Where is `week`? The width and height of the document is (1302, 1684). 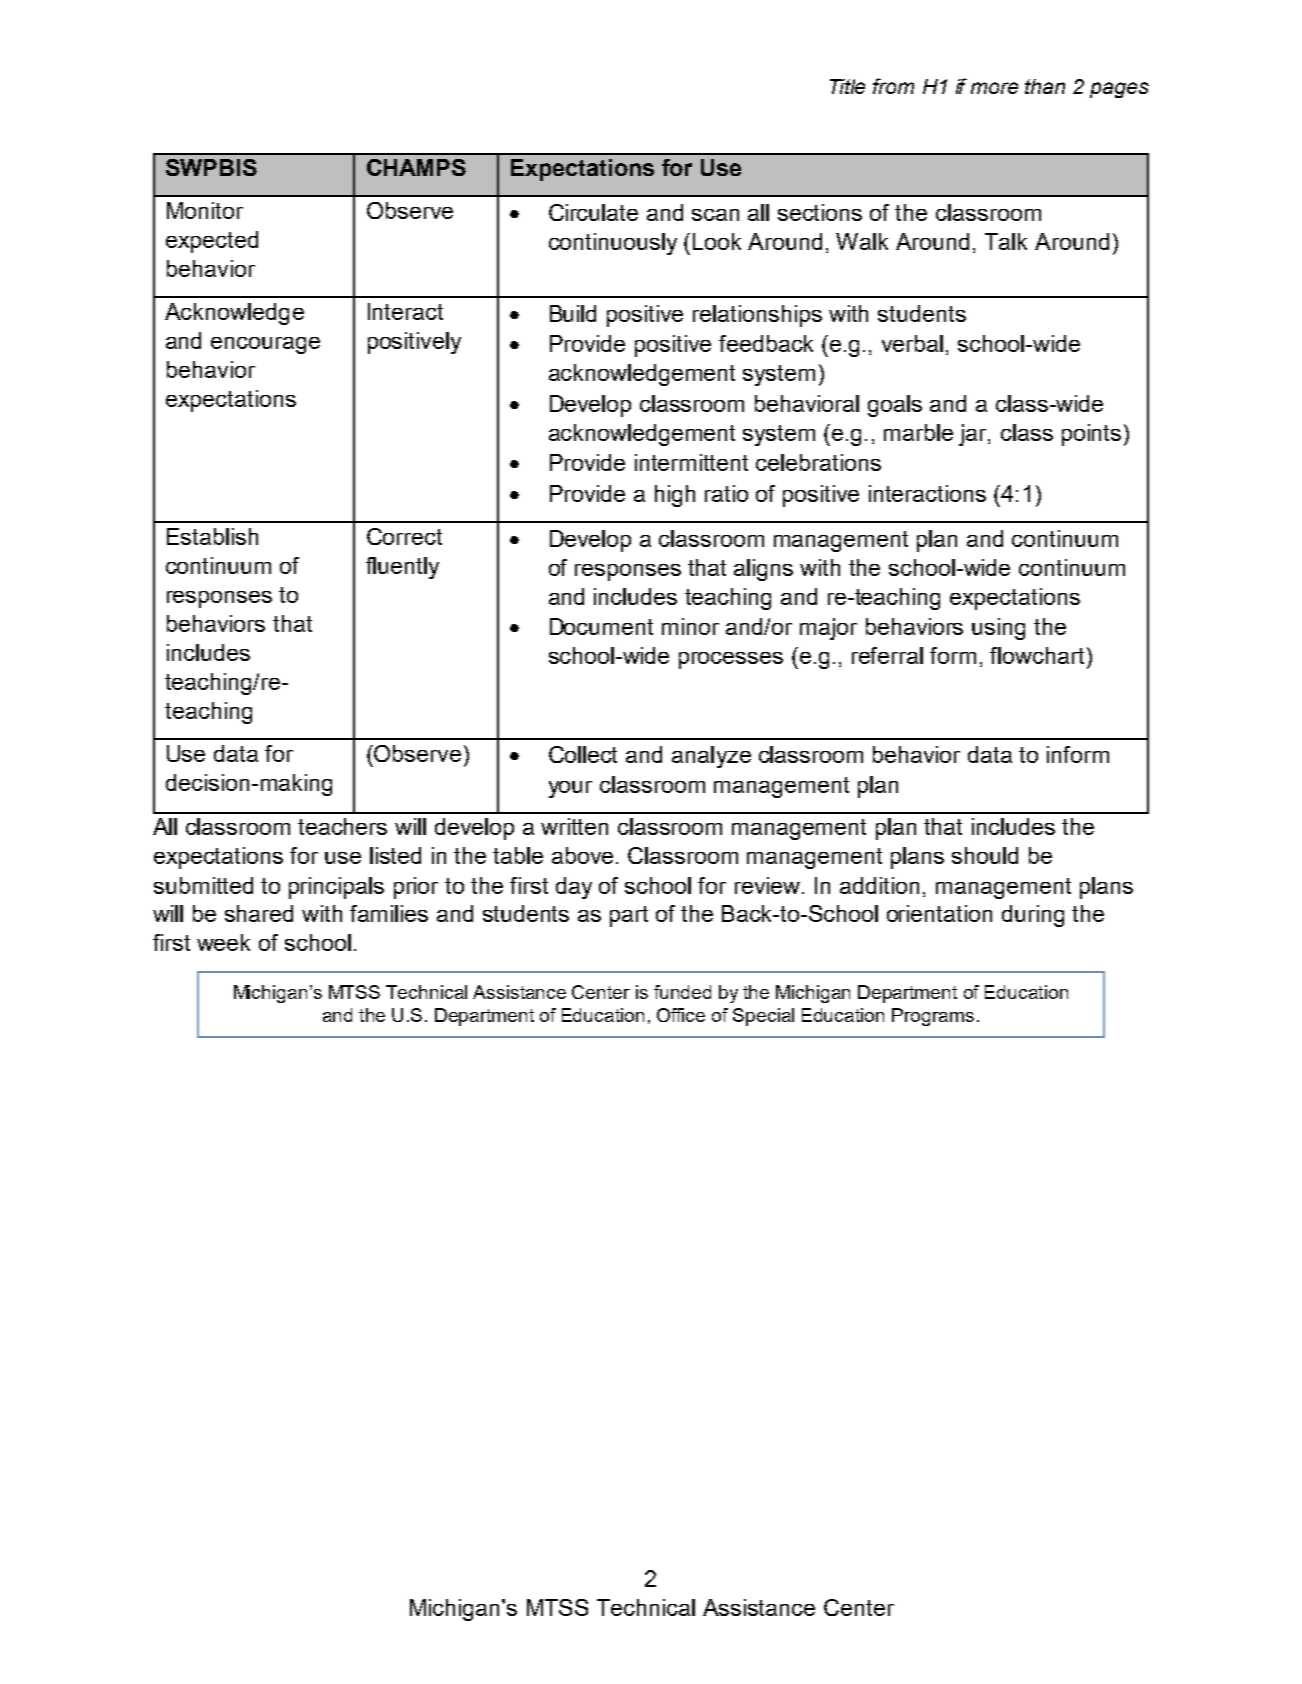 week is located at coordinates (223, 942).
